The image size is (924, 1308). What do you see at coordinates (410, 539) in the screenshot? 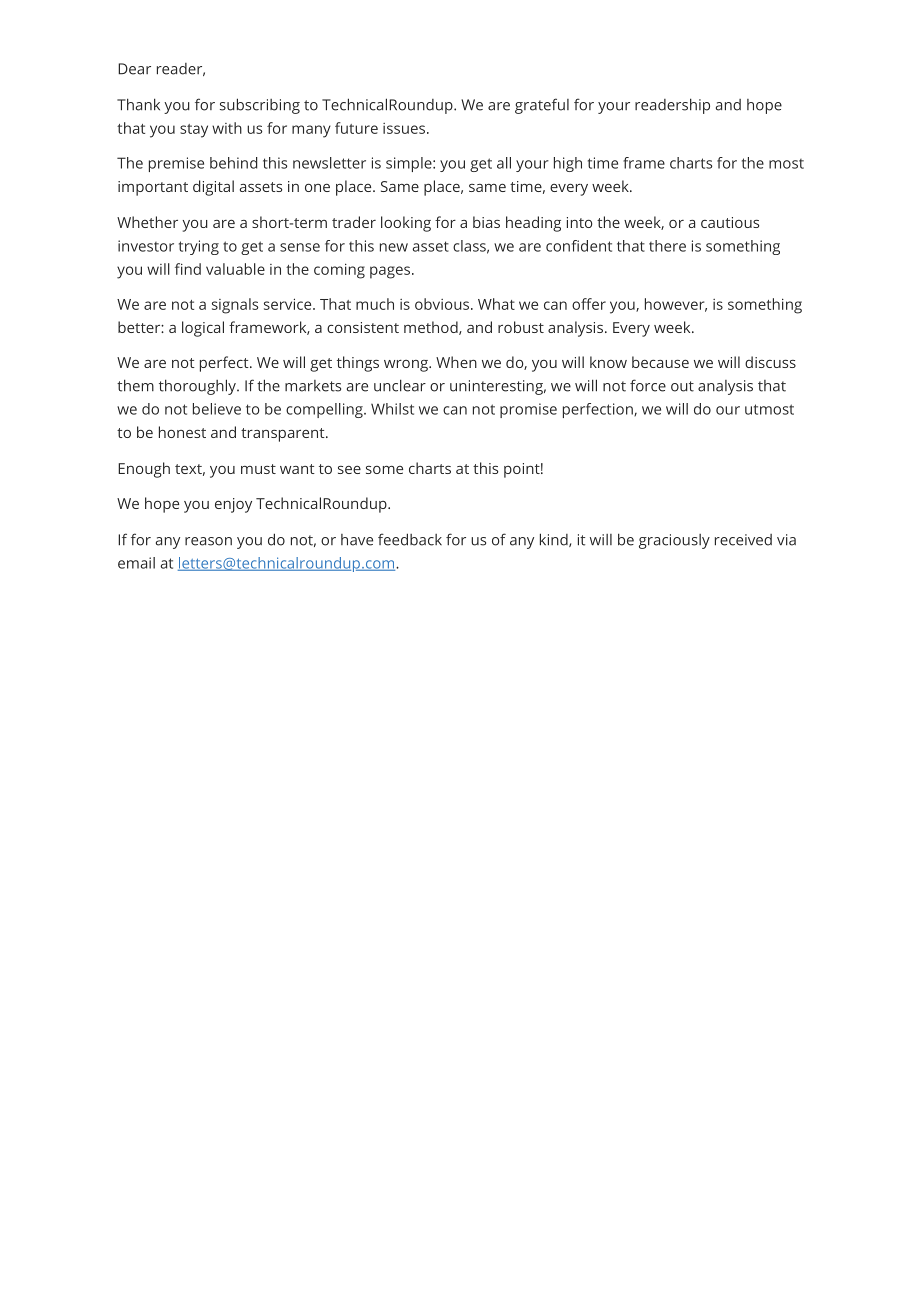
I see `feedback` at bounding box center [410, 539].
